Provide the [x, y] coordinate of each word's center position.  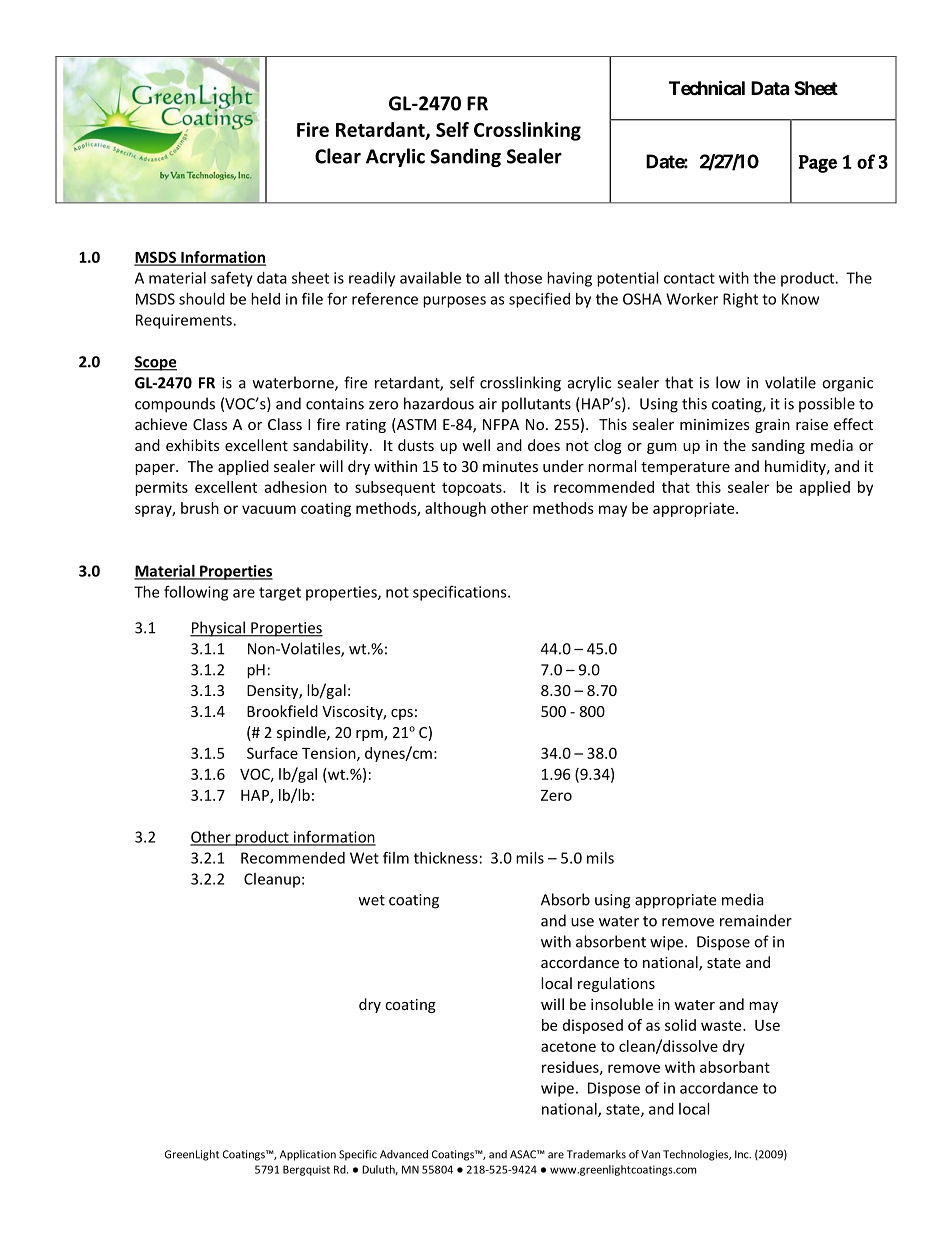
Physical [218, 629]
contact [689, 278]
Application [308, 1155]
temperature [685, 468]
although [455, 509]
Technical [707, 87]
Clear [338, 156]
